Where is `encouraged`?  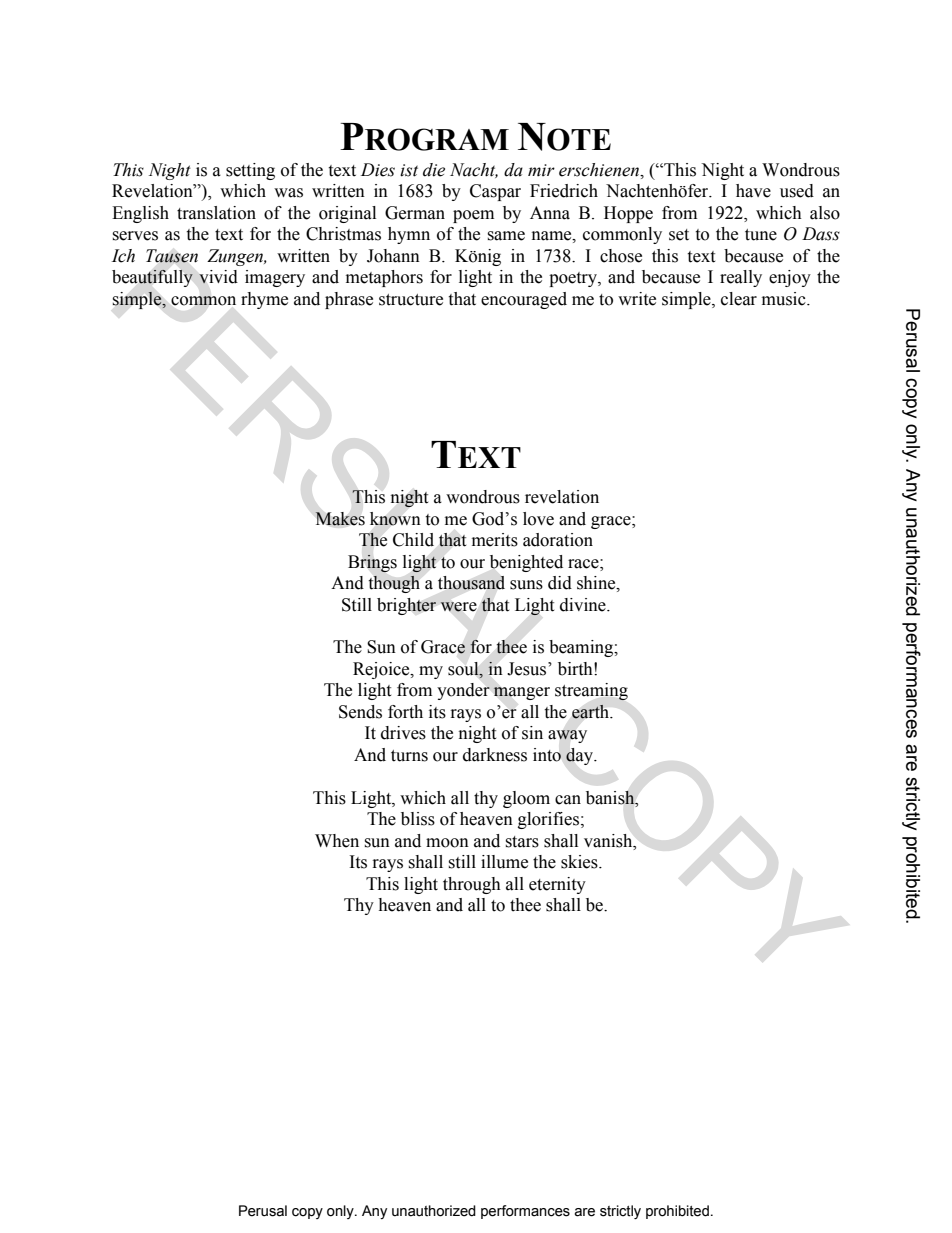 encouraged is located at coordinates (524, 300).
